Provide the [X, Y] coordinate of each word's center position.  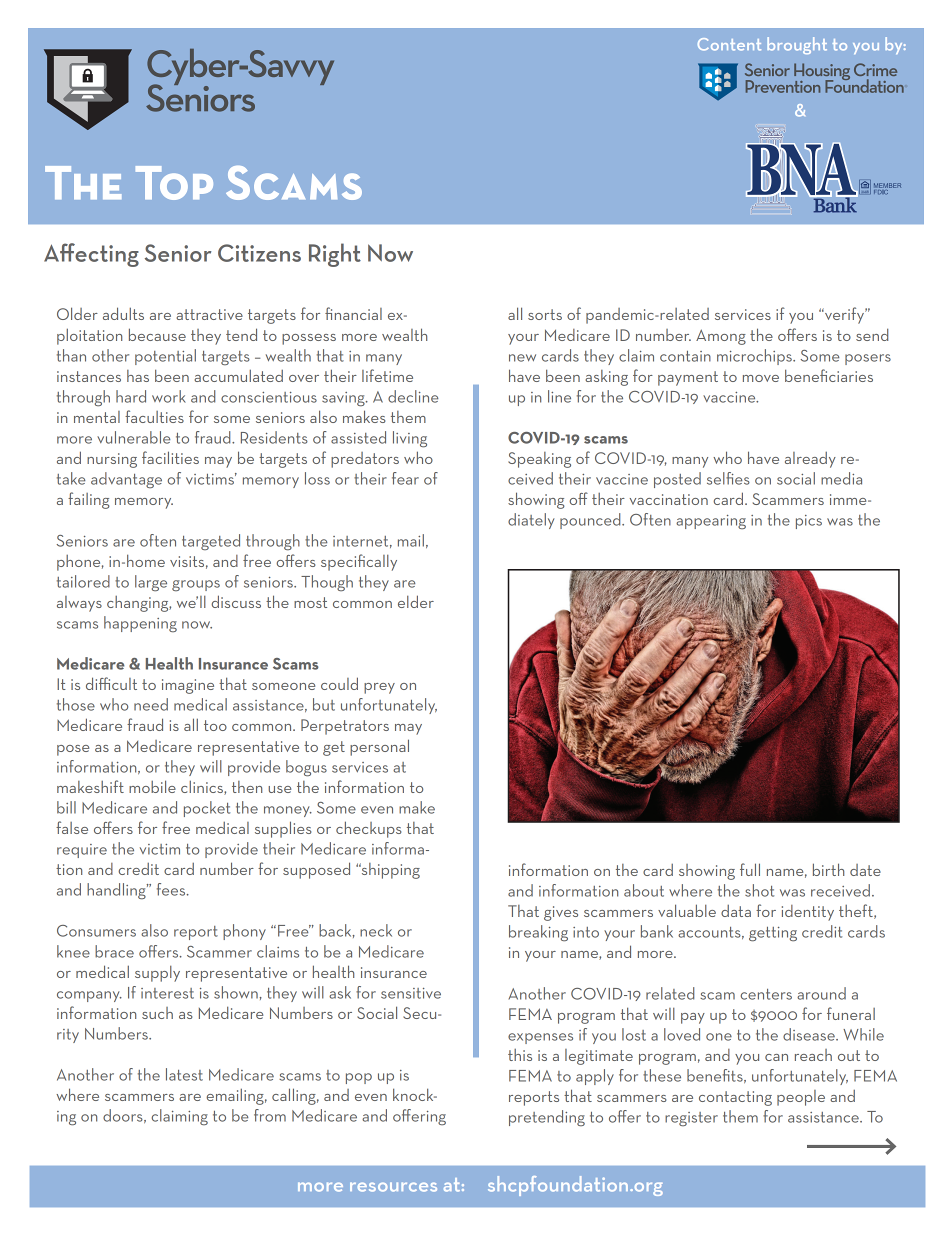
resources [393, 1187]
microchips [755, 357]
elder [416, 601]
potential [165, 357]
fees [172, 889]
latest [184, 1074]
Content [729, 44]
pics [809, 522]
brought [797, 45]
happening [140, 624]
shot [759, 890]
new [522, 358]
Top [174, 183]
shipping [389, 871]
